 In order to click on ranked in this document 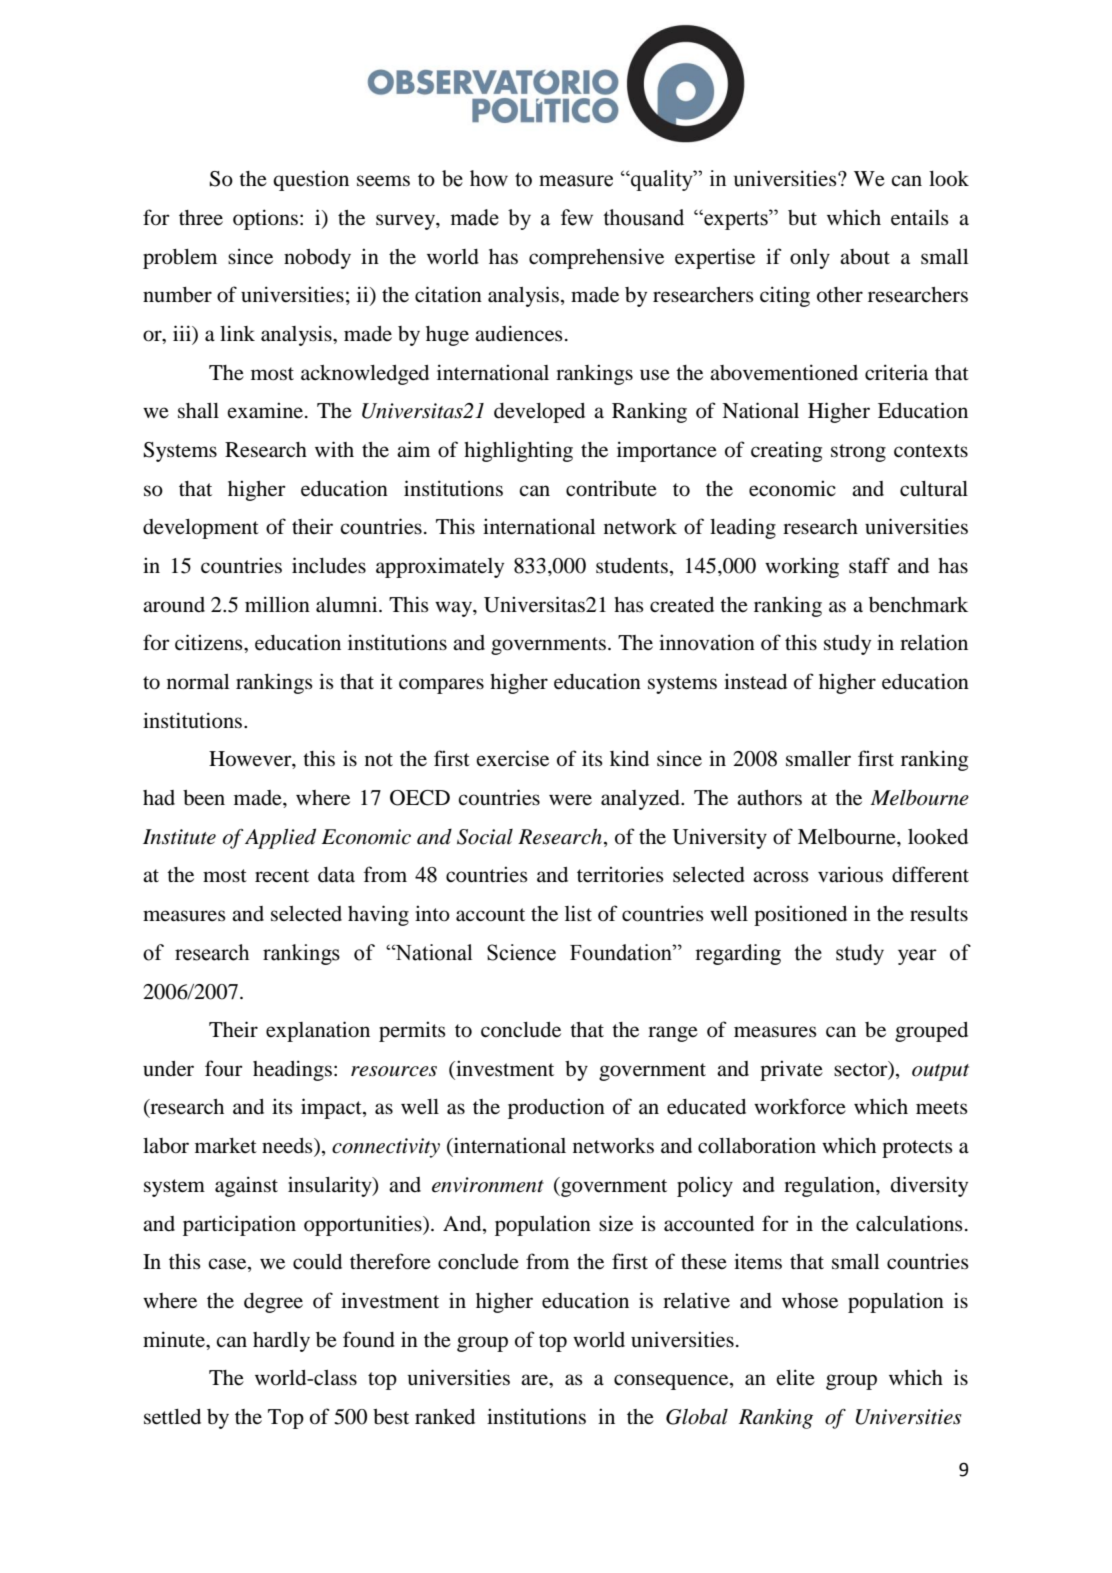, I will do `click(445, 1417)`.
